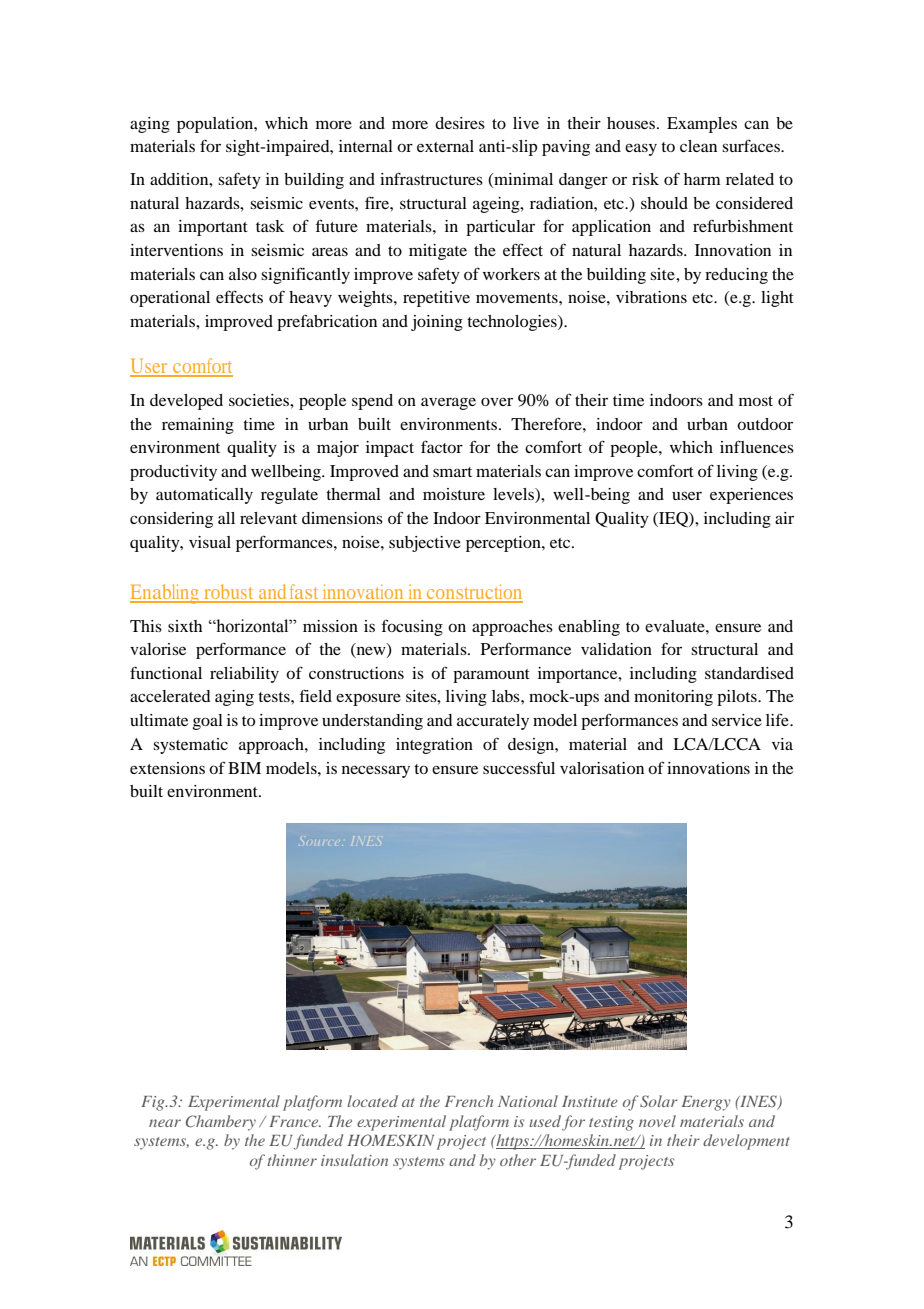  What do you see at coordinates (165, 1123) in the page?
I see `near` at bounding box center [165, 1123].
